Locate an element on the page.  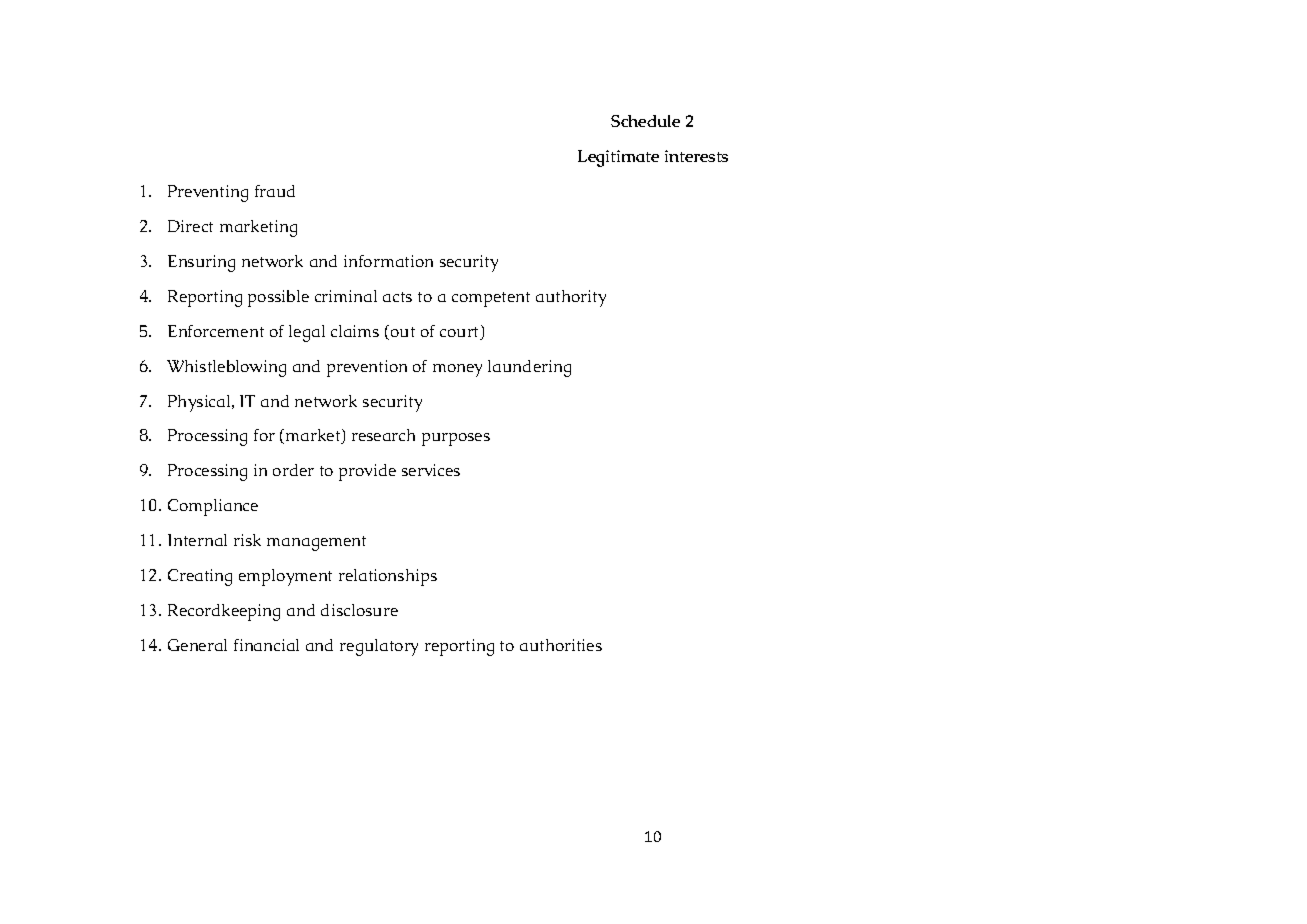
authority is located at coordinates (571, 298).
